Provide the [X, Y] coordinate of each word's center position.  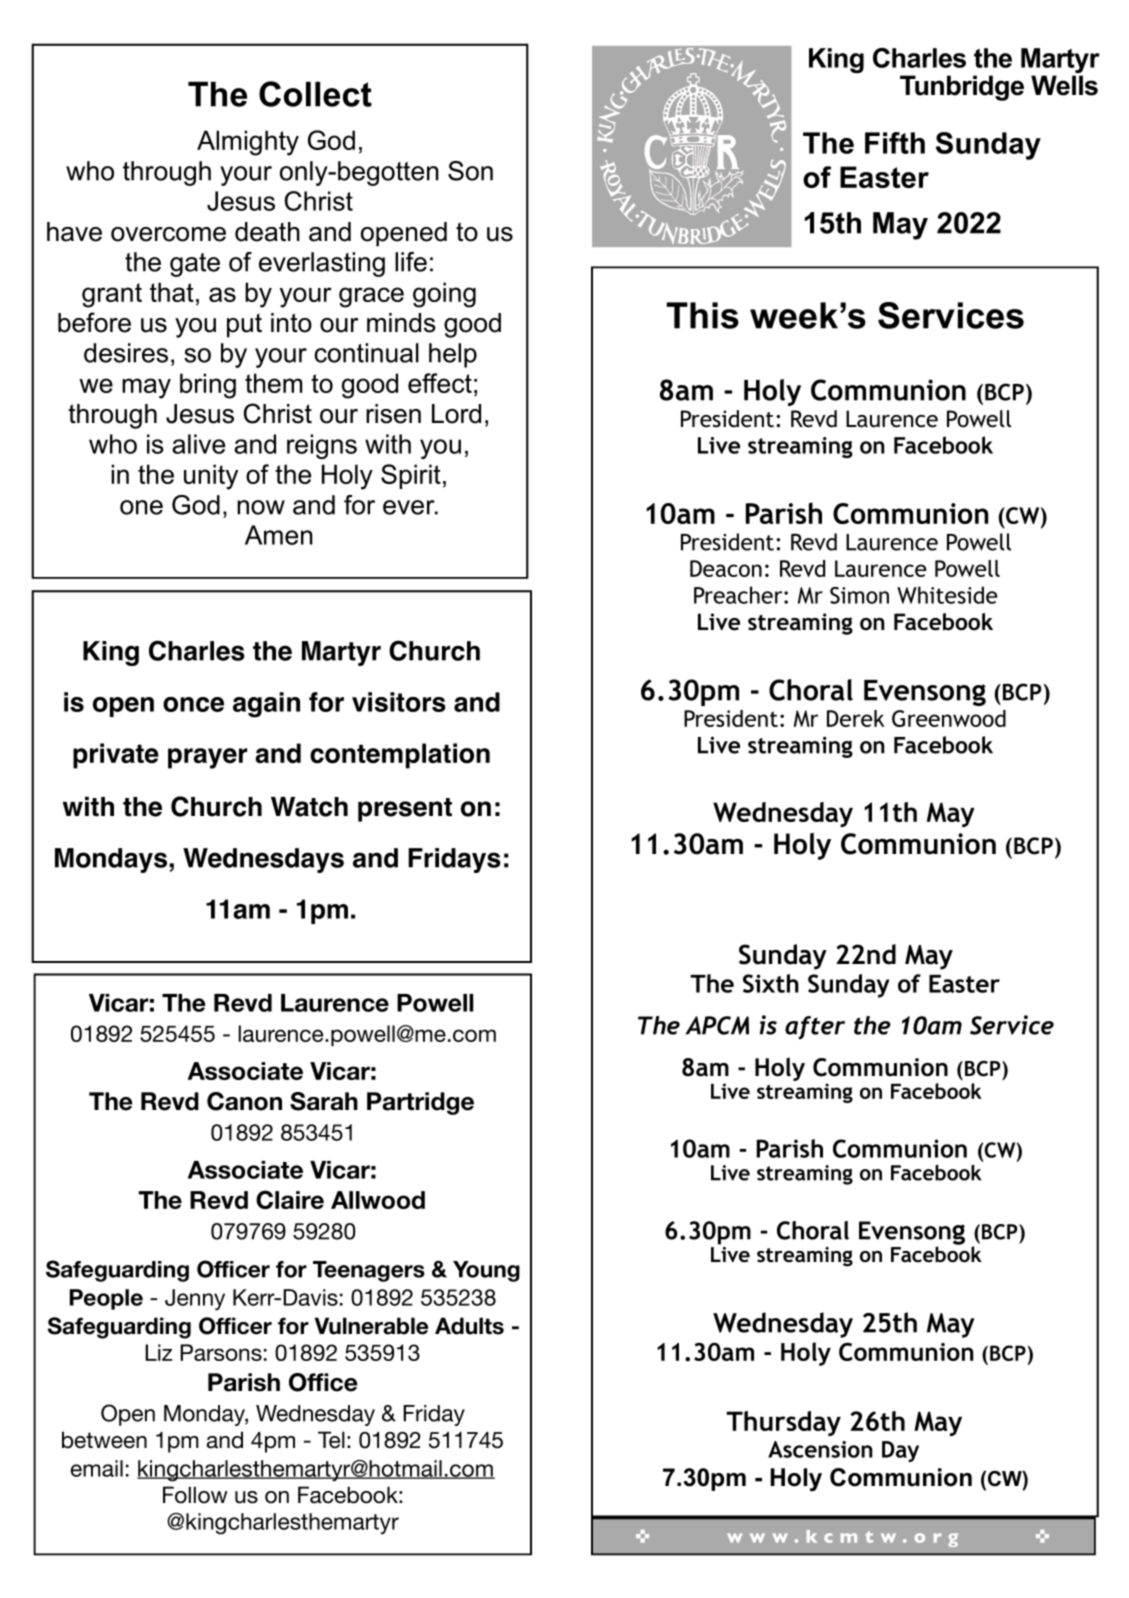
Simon [859, 595]
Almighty [248, 143]
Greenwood [949, 718]
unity [211, 477]
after [815, 1028]
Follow [195, 1495]
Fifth [895, 143]
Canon [244, 1101]
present [405, 810]
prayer [207, 758]
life [411, 262]
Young [486, 1271]
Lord [456, 414]
